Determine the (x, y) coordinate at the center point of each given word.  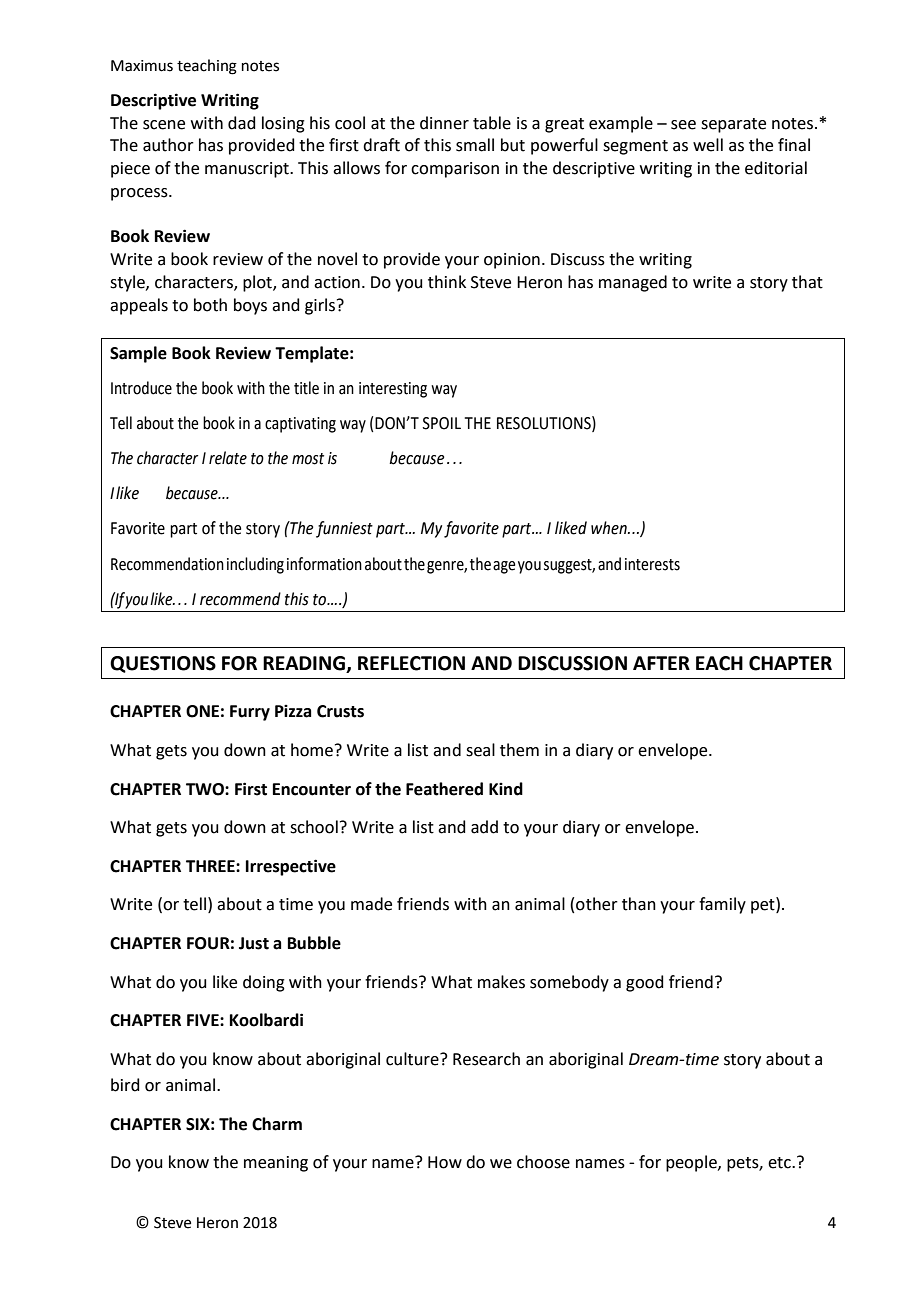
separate (733, 125)
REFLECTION (411, 663)
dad (242, 123)
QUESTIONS (163, 664)
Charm (277, 1124)
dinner (444, 123)
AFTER (661, 663)
